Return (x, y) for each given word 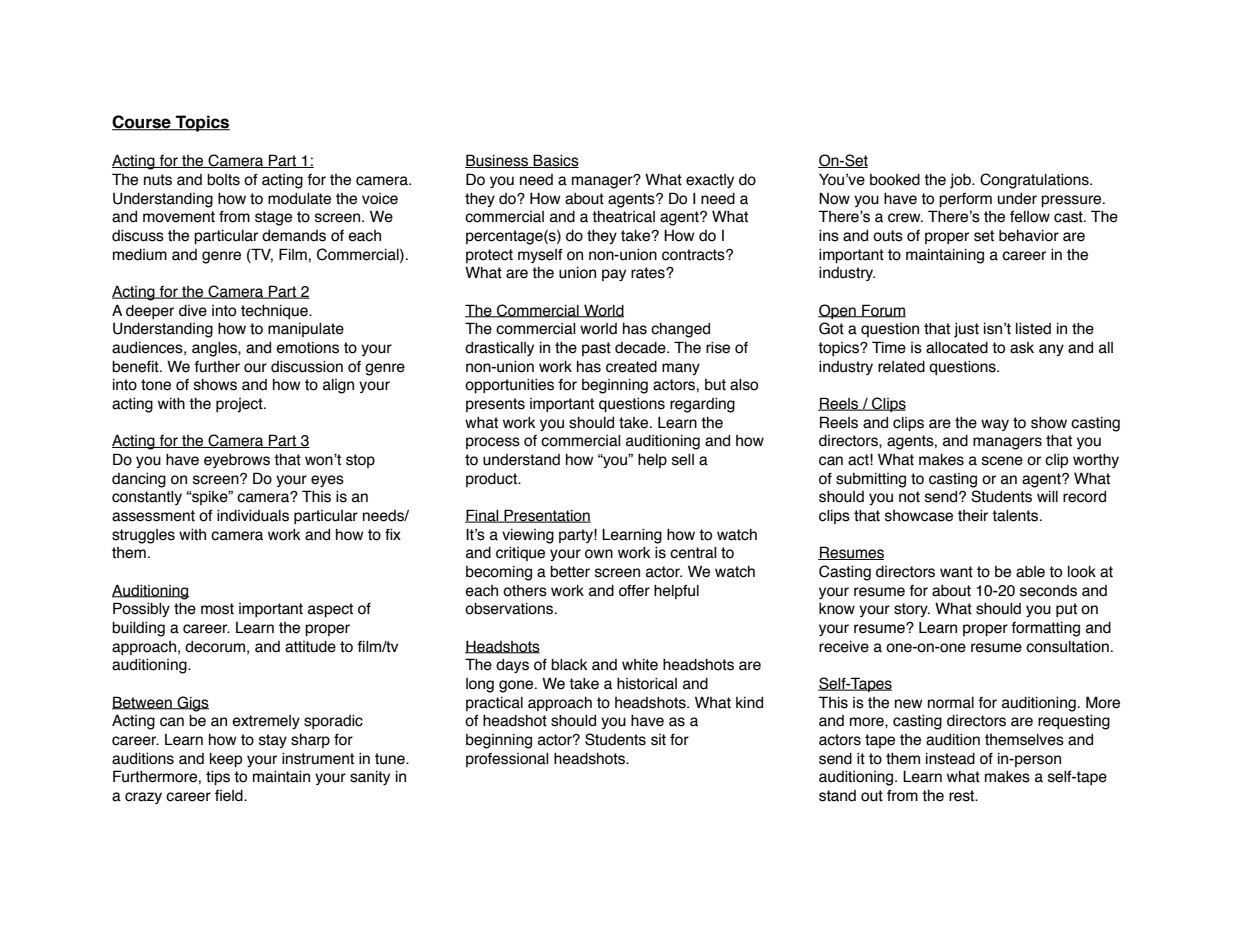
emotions (307, 348)
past (596, 349)
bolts (223, 180)
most (217, 609)
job (961, 181)
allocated (957, 348)
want (956, 572)
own (599, 554)
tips (218, 777)
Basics (555, 161)
